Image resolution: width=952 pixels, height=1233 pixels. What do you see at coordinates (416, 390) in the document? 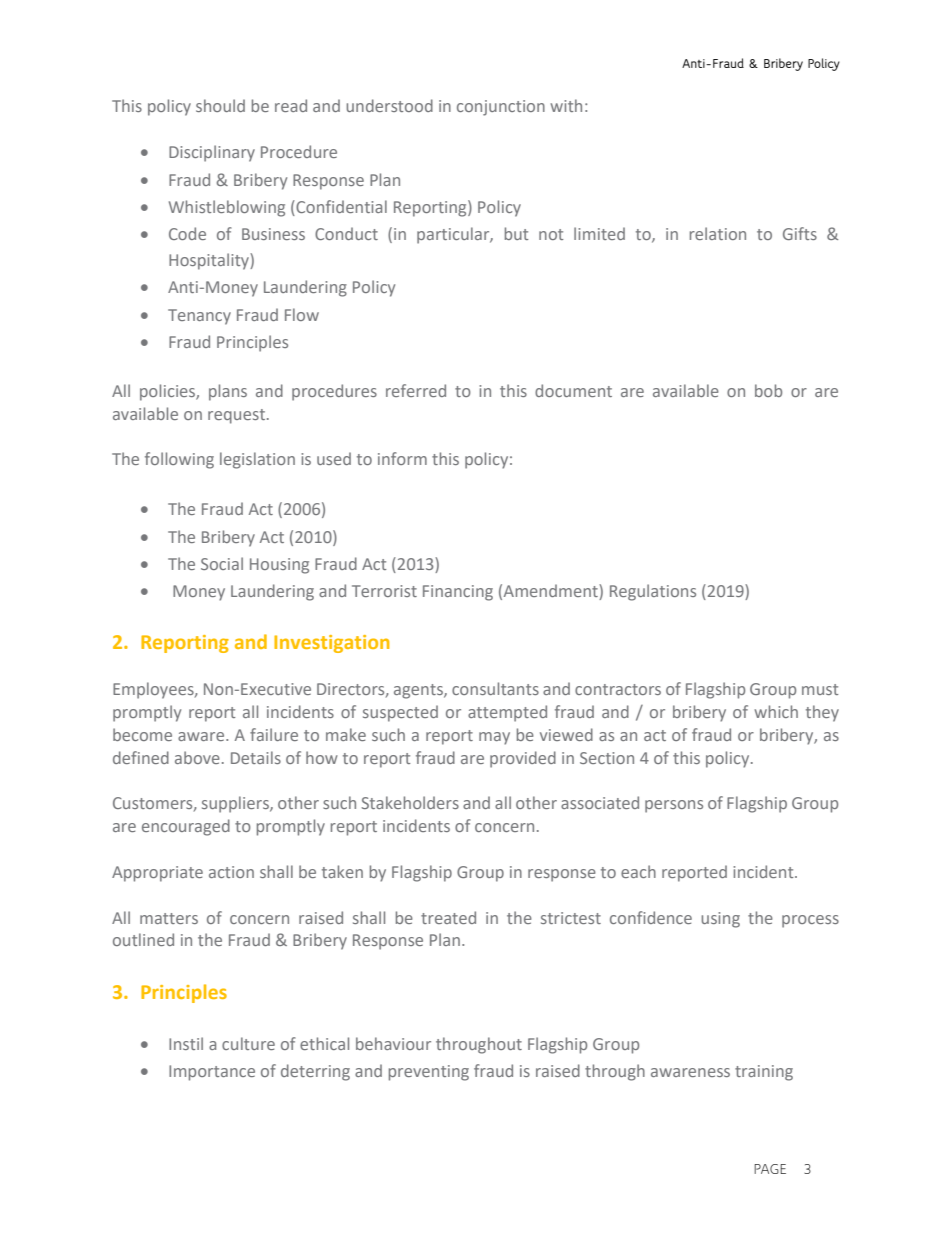
I see `referred` at bounding box center [416, 390].
